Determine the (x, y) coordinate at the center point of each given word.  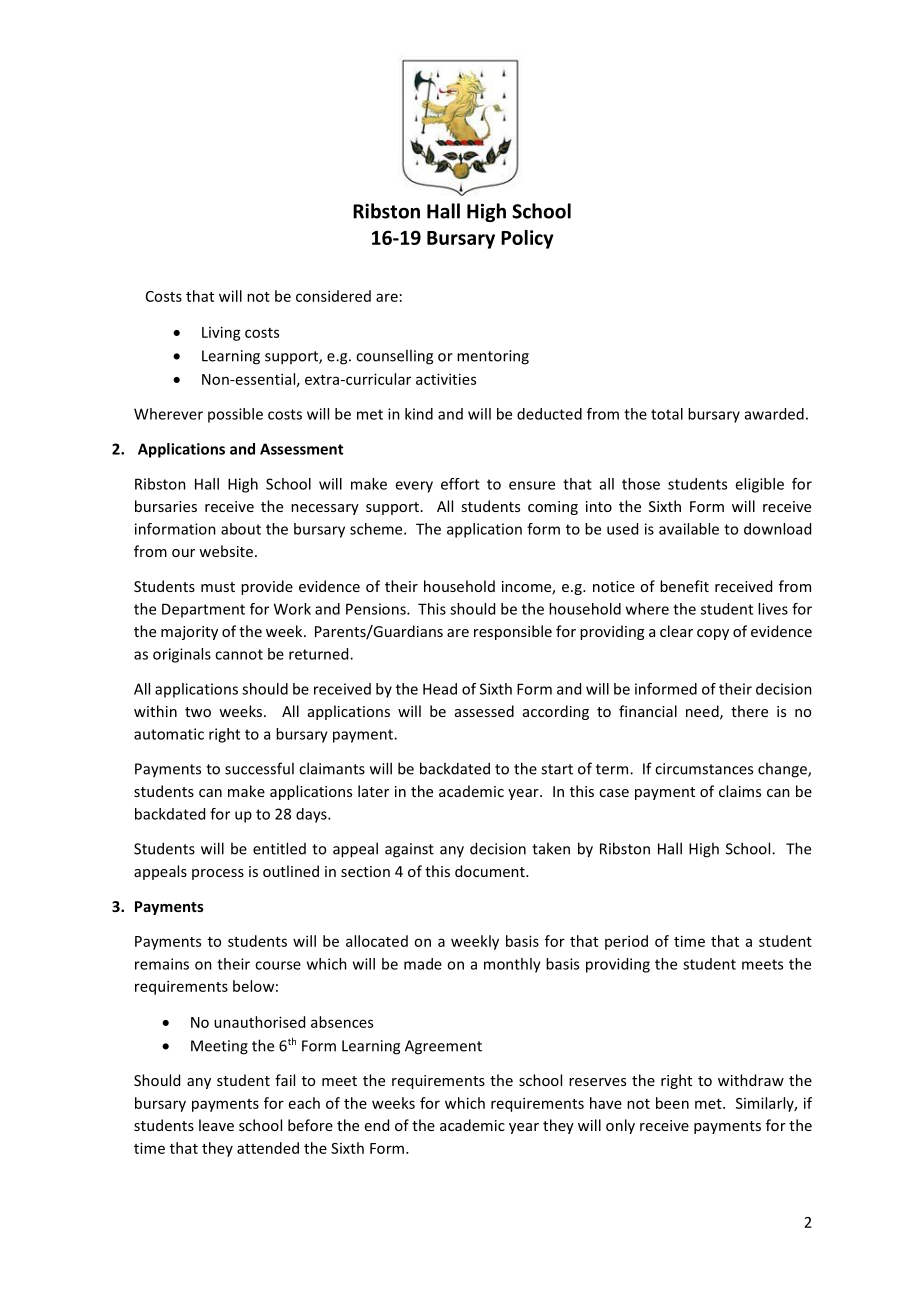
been (672, 1103)
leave (216, 1125)
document (491, 871)
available (689, 529)
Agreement (443, 1047)
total (667, 414)
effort (460, 484)
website (226, 551)
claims (740, 791)
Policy (527, 239)
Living (221, 333)
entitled (279, 848)
